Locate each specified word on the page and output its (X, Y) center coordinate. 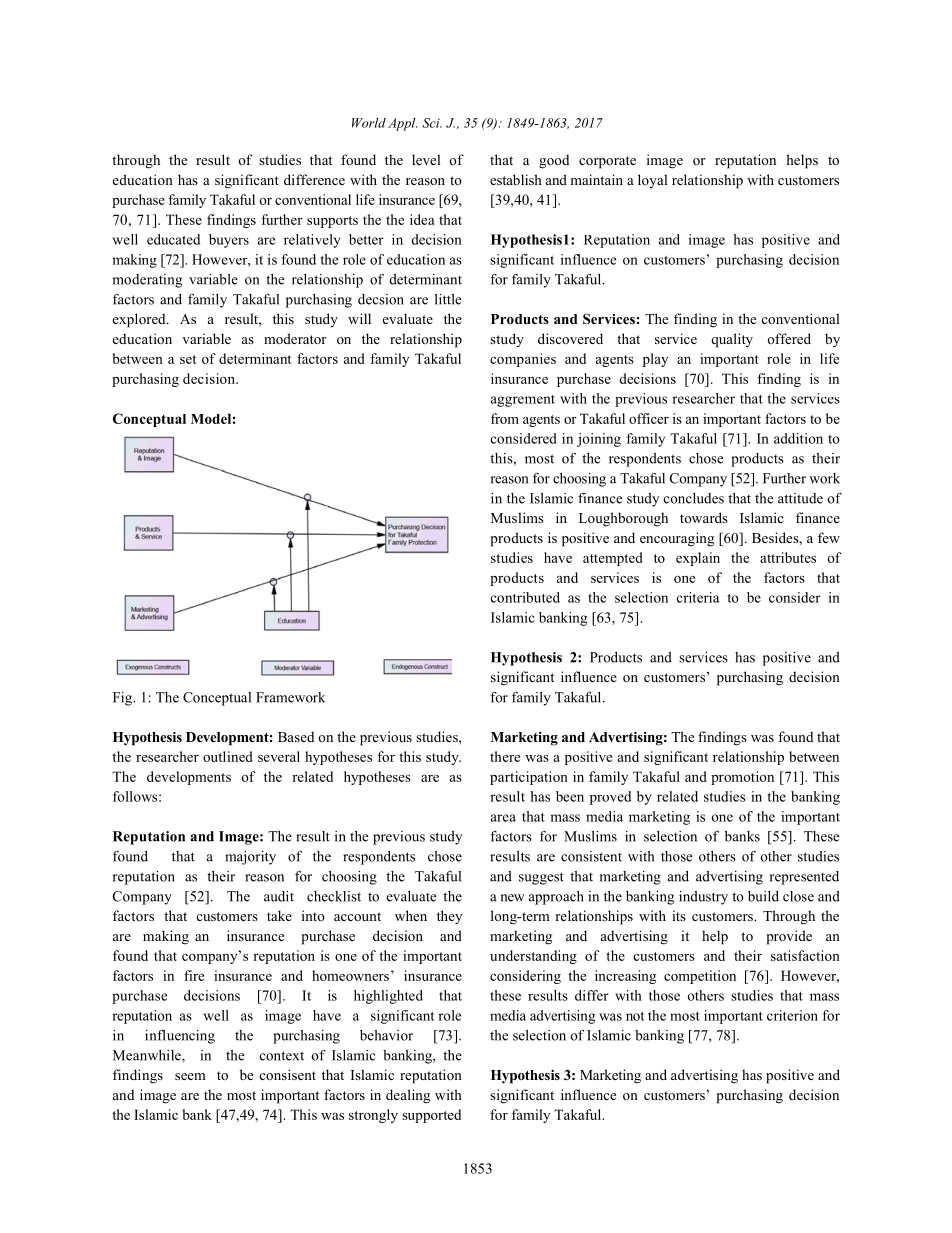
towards (704, 517)
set (188, 359)
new (513, 898)
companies (523, 360)
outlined (228, 756)
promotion (742, 778)
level (426, 159)
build (763, 896)
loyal (652, 181)
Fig (123, 699)
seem (190, 1076)
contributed (525, 597)
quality (732, 340)
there (505, 756)
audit (279, 896)
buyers (229, 241)
